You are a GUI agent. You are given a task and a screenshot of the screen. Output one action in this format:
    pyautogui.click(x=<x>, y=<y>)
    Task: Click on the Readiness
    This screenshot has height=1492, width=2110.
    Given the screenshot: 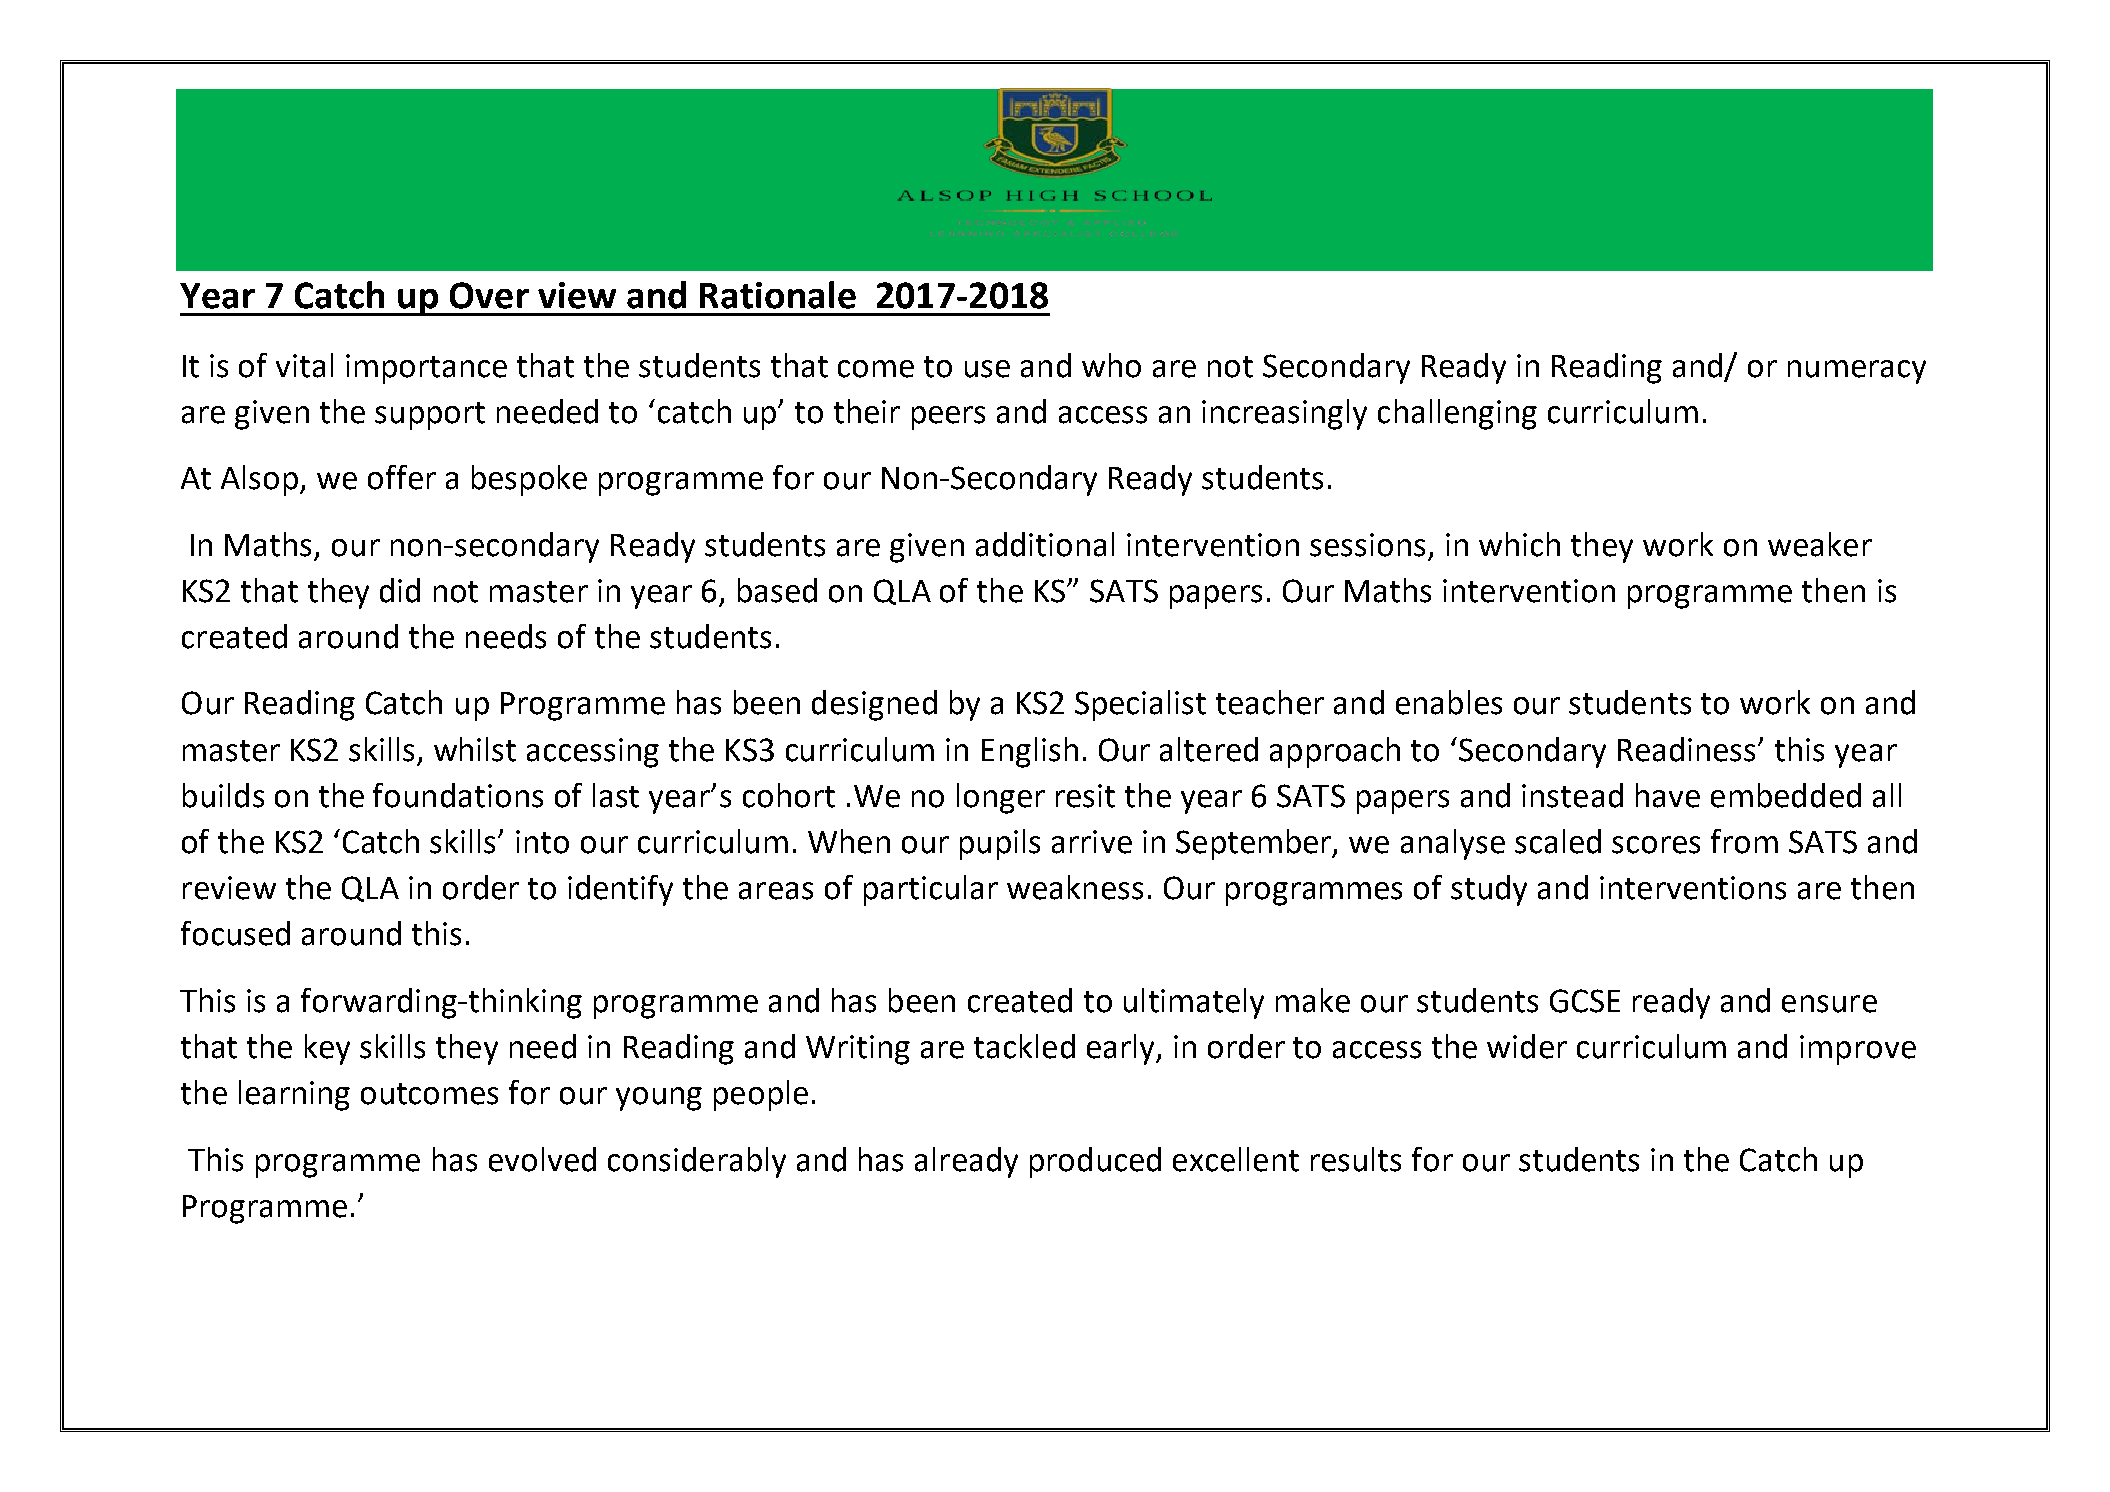 What is the action you would take?
    pyautogui.click(x=1688, y=749)
